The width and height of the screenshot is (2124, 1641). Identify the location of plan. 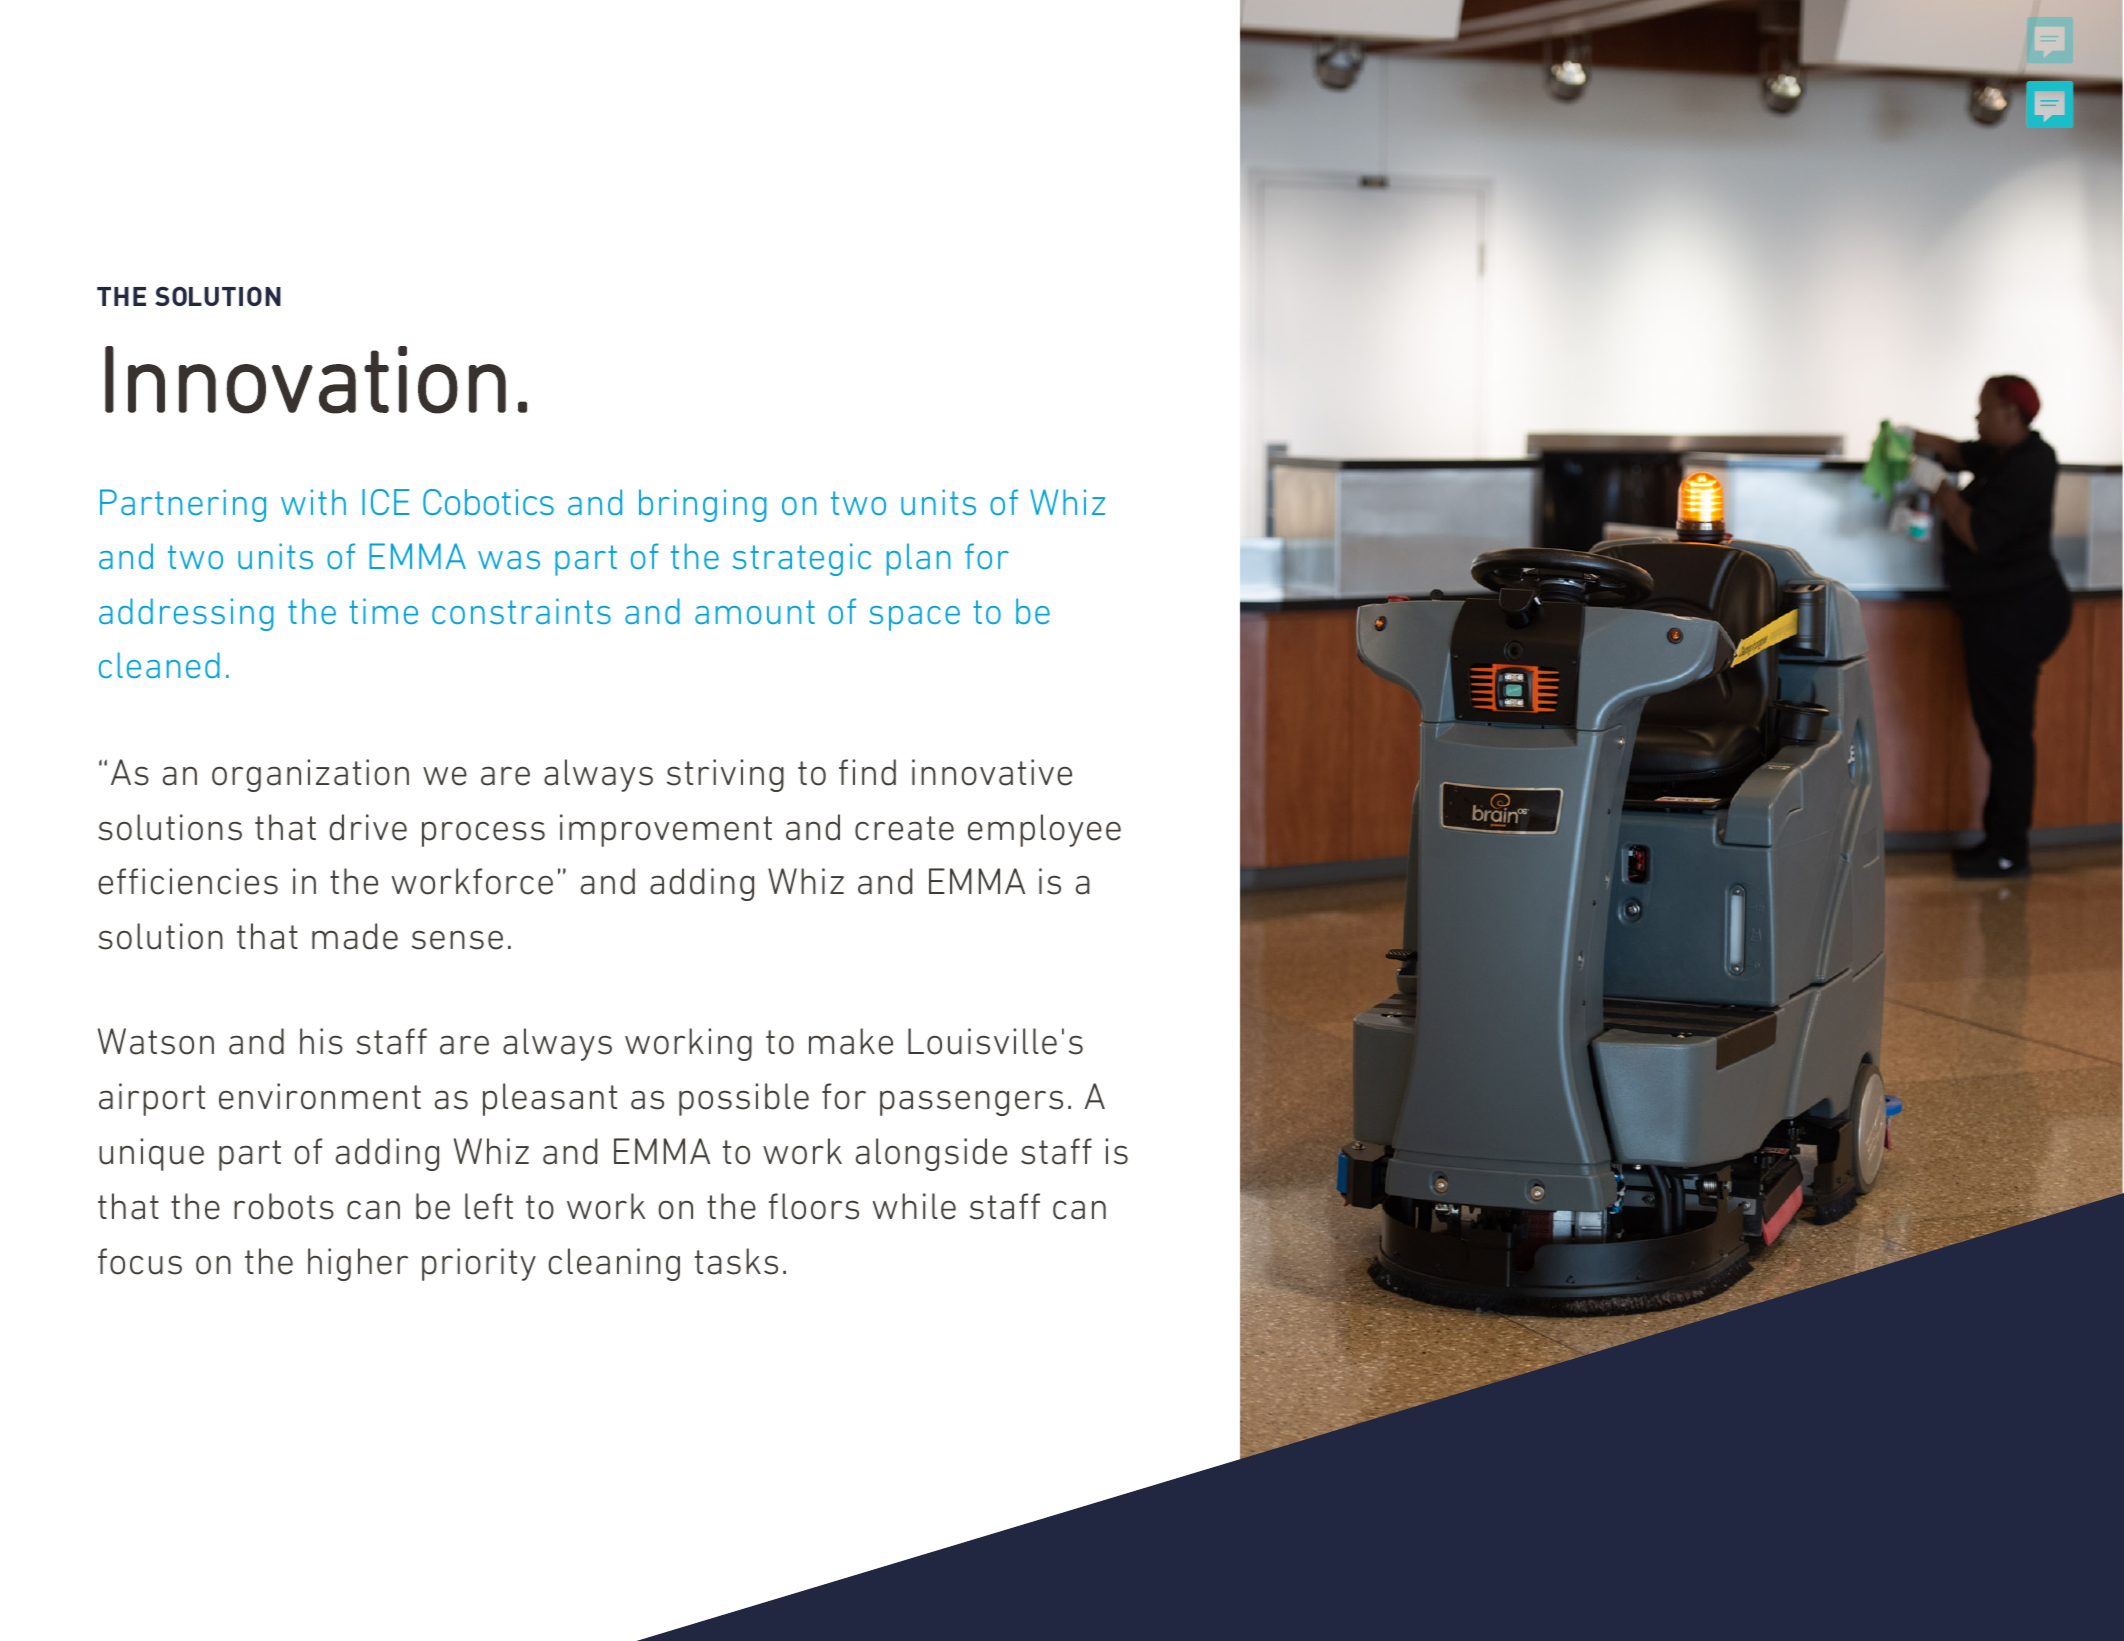
(918, 559).
